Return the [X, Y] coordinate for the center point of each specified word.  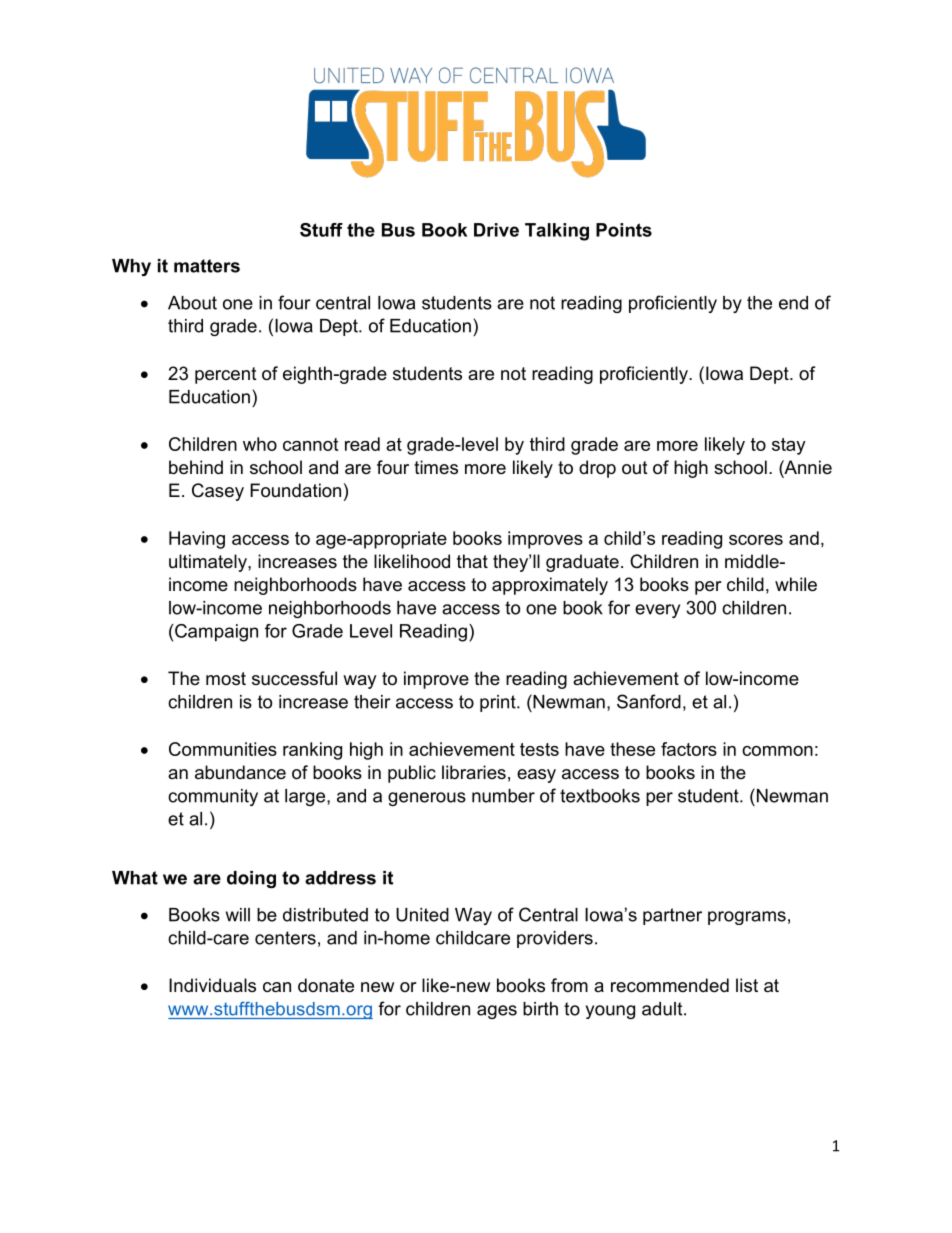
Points [624, 230]
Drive [496, 230]
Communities [223, 749]
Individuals [212, 985]
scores [756, 540]
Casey [218, 492]
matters [207, 266]
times [436, 467]
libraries [474, 772]
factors [689, 749]
